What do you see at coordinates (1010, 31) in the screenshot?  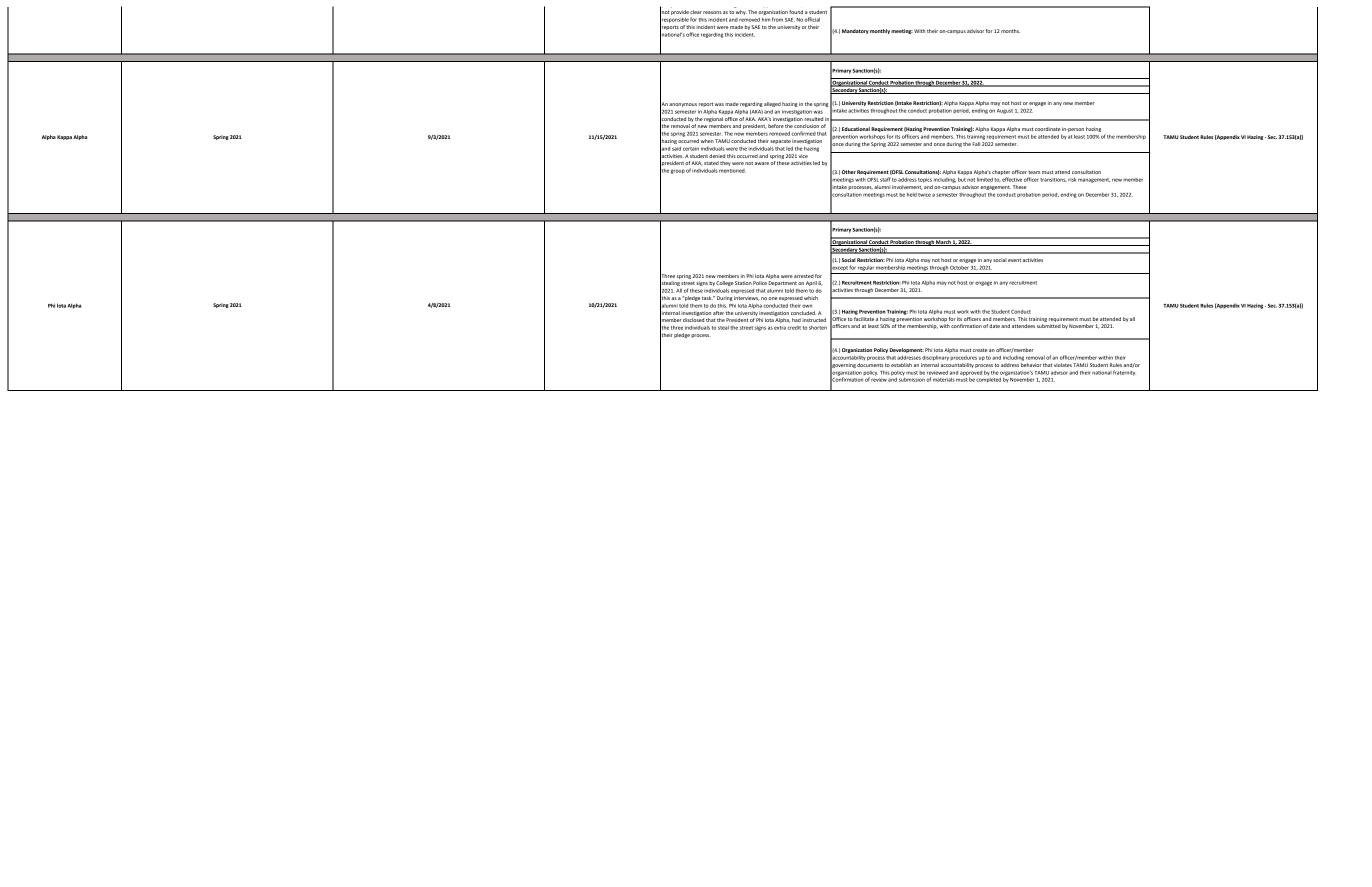 I see `months` at bounding box center [1010, 31].
